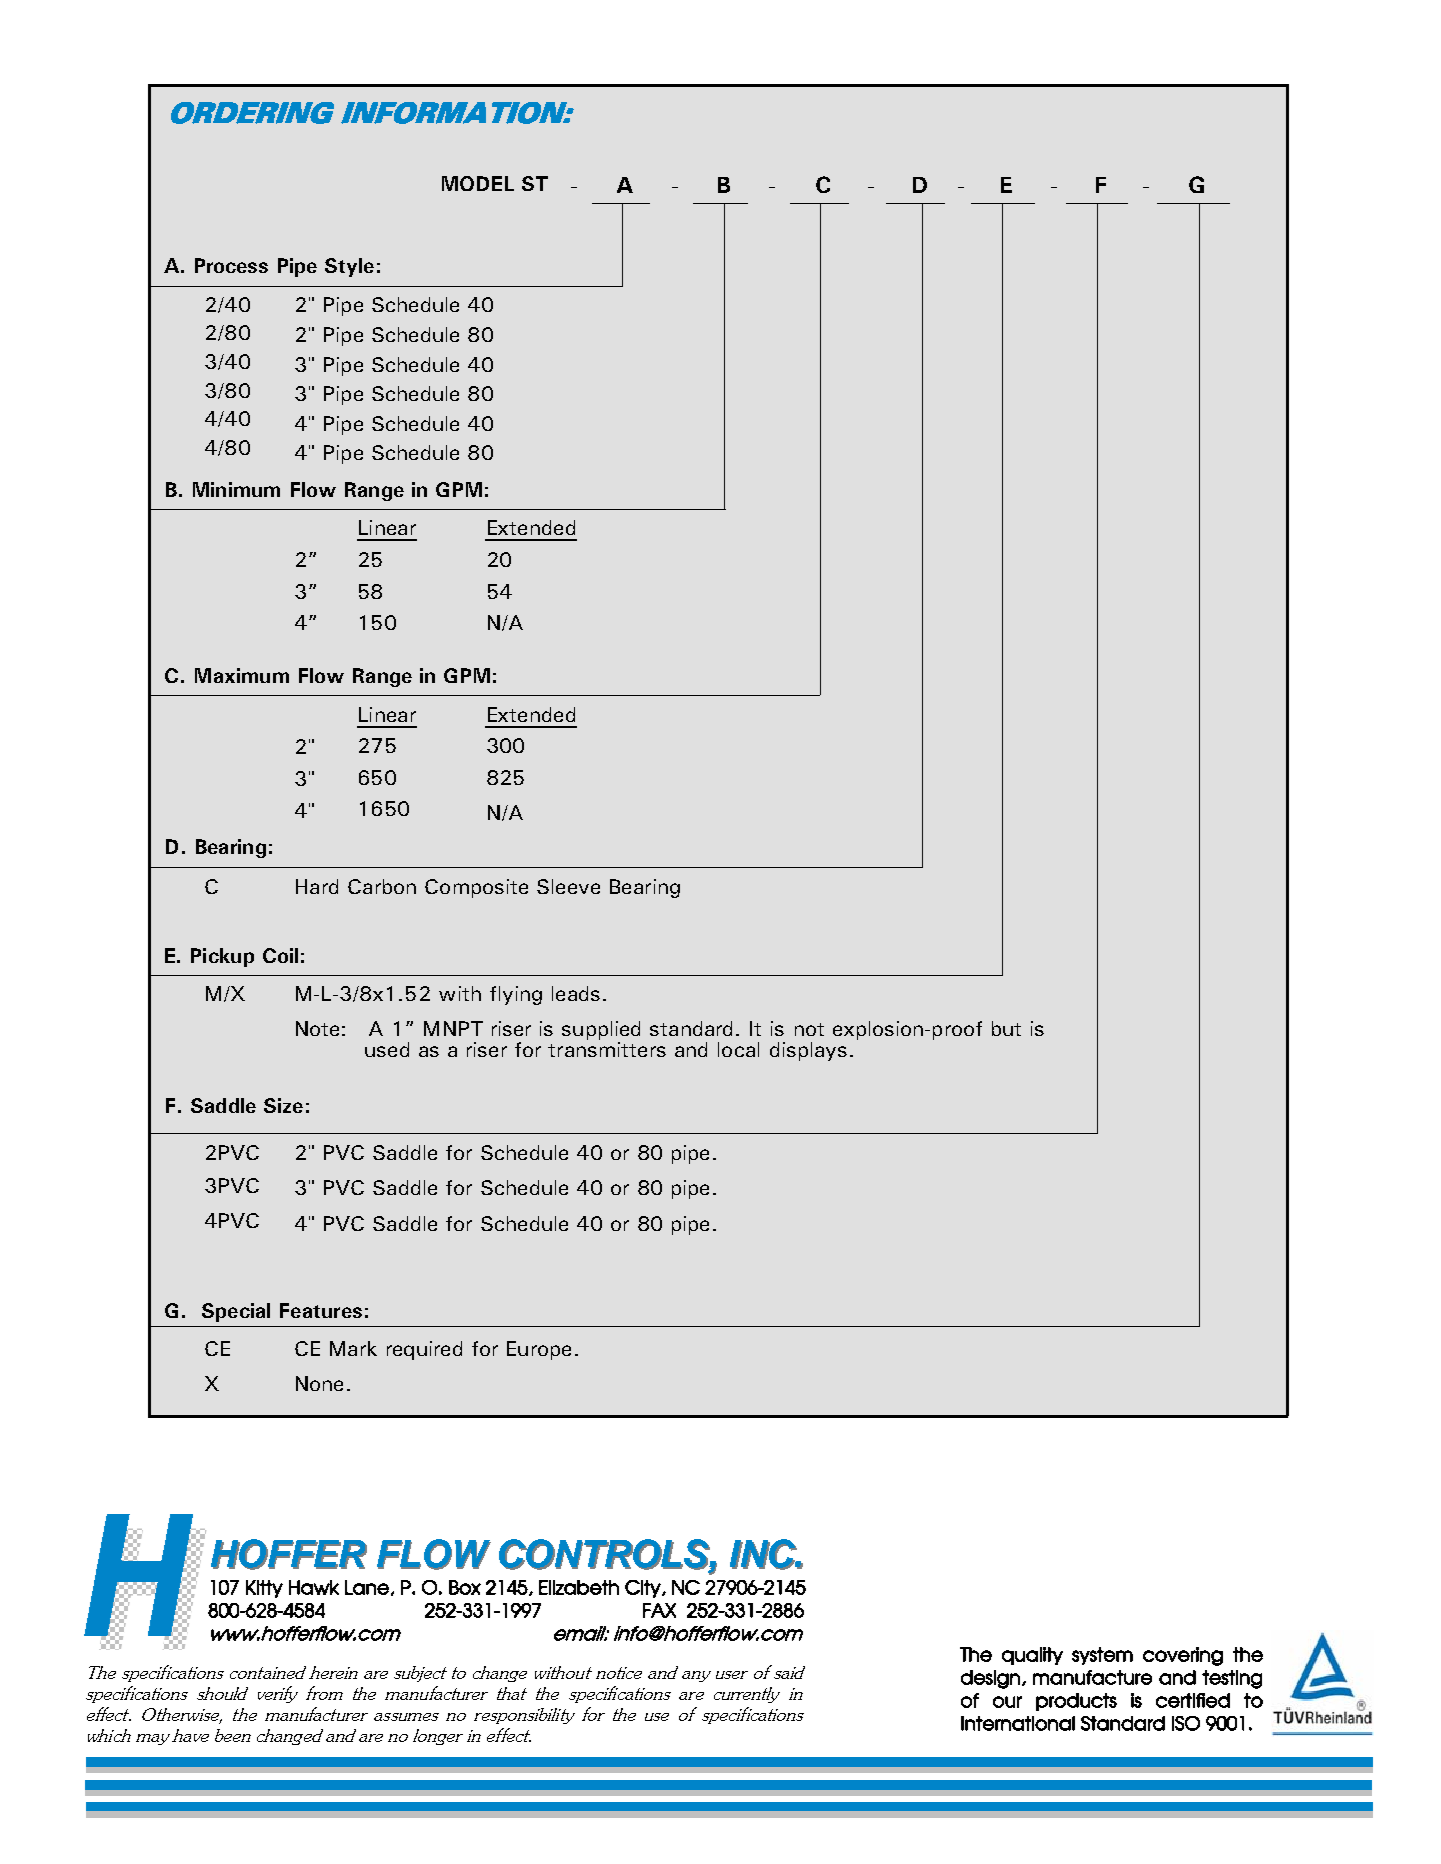 This screenshot has width=1441, height=1864. I want to click on Style, so click(349, 267).
